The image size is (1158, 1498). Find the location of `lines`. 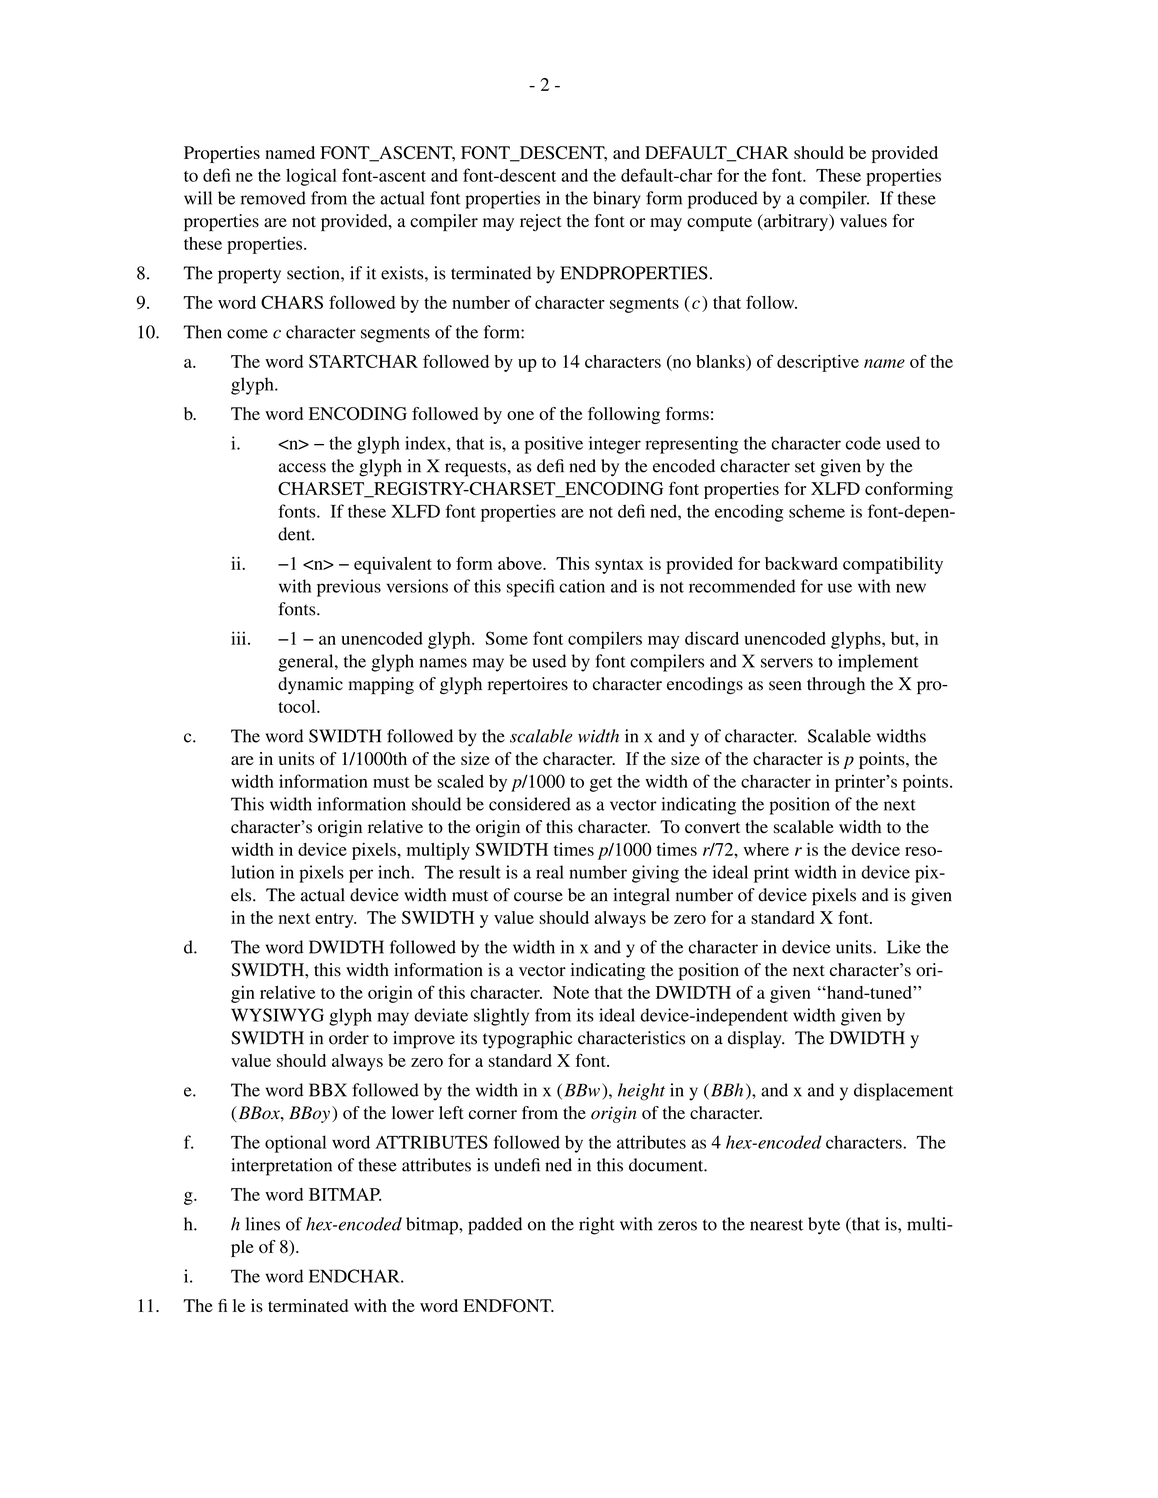

lines is located at coordinates (263, 1224).
